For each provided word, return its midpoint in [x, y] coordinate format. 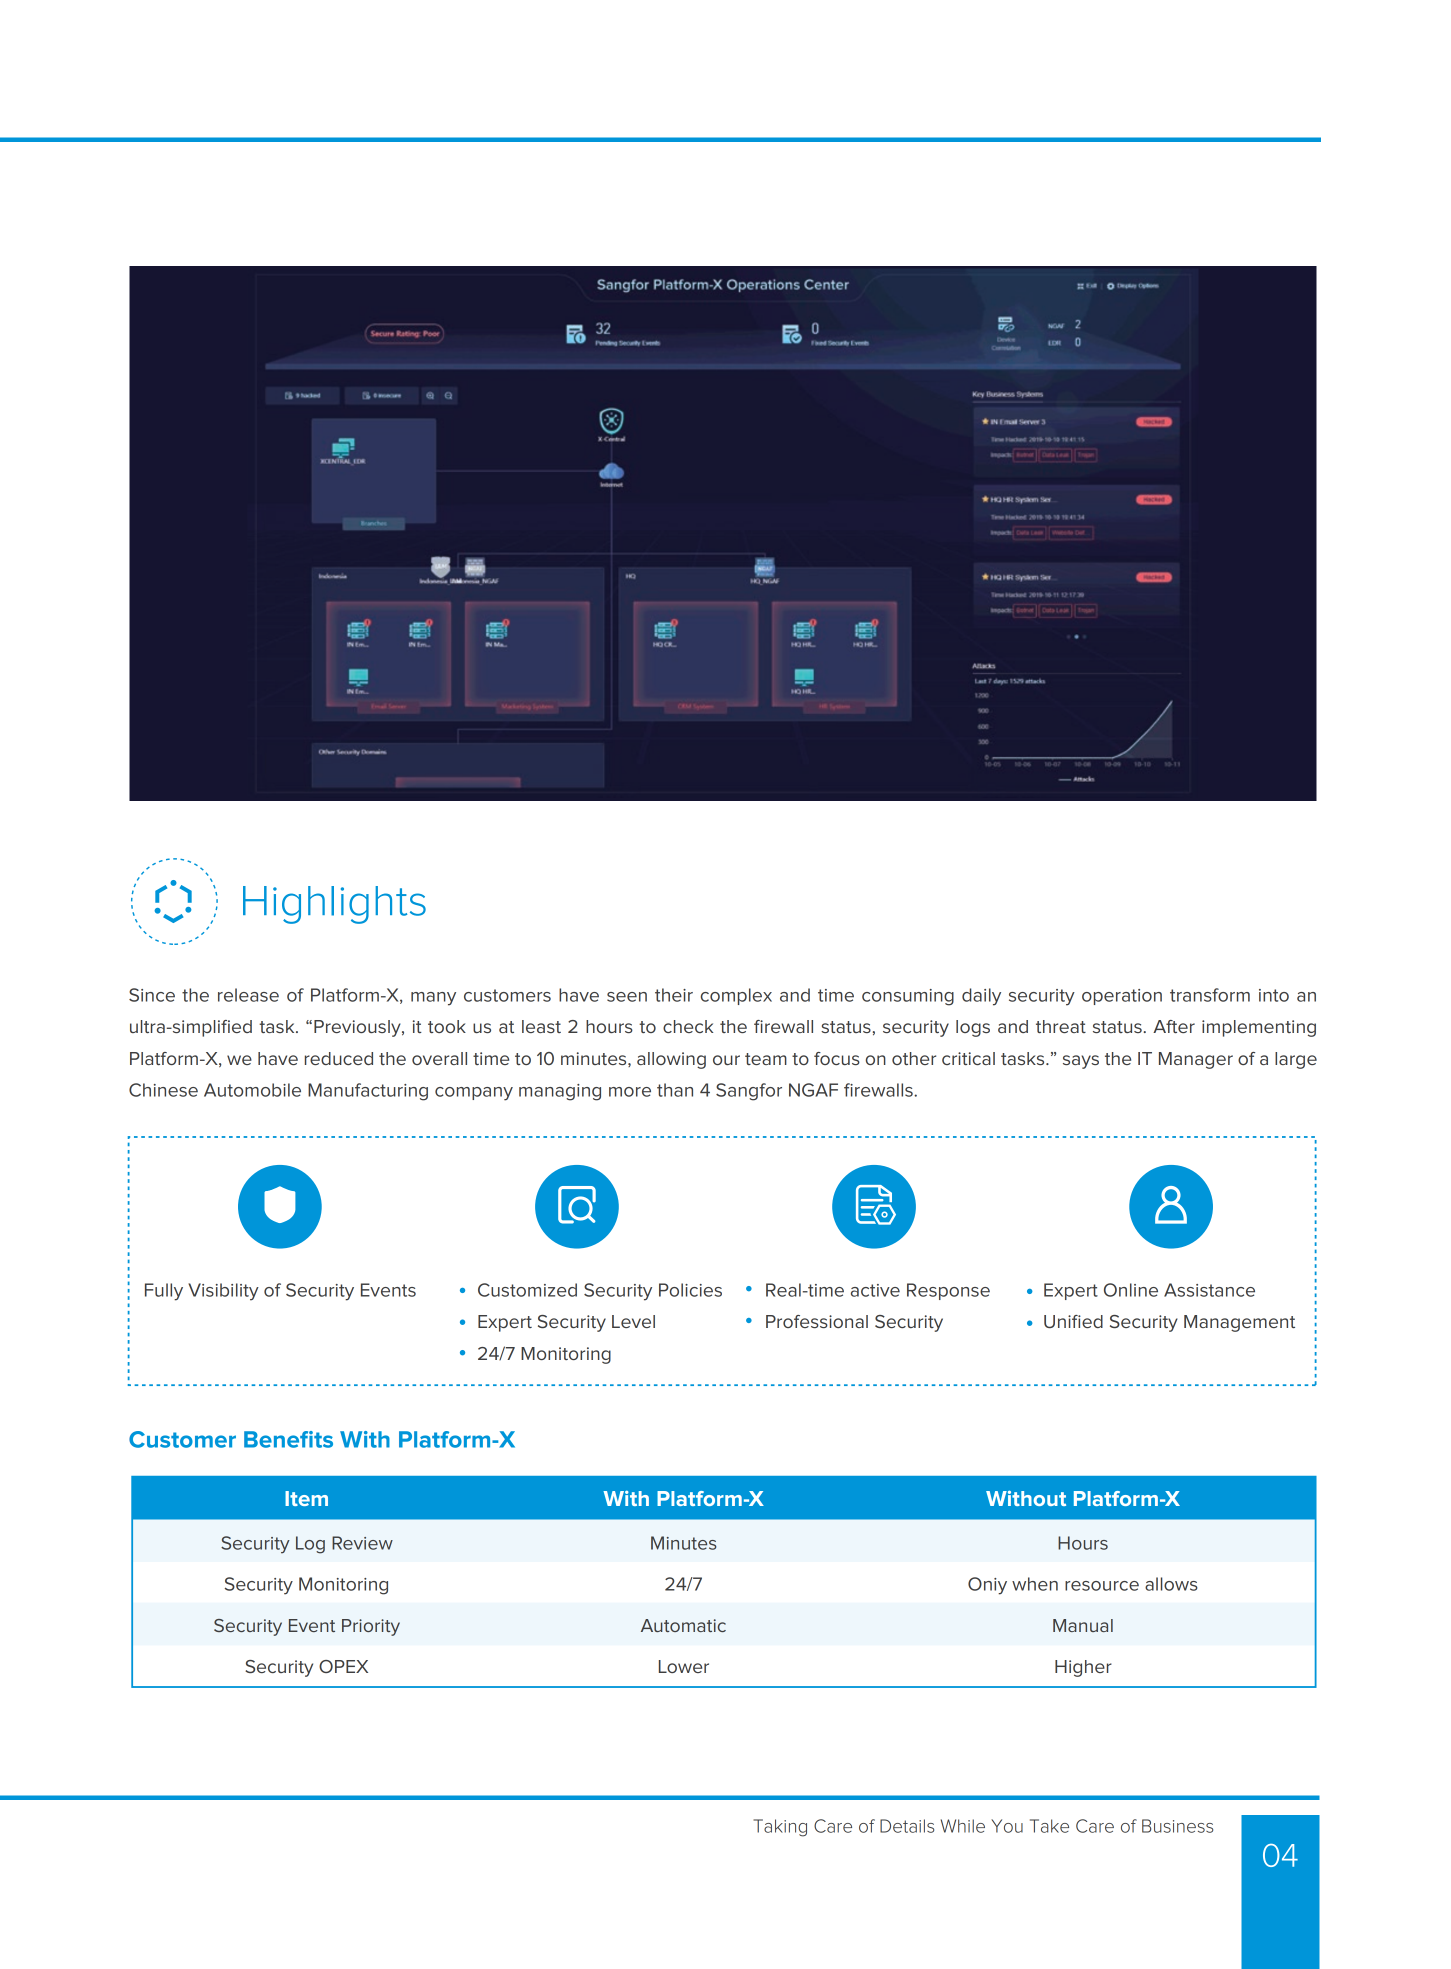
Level [633, 1321]
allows [1171, 1584]
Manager [1196, 1060]
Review [362, 1543]
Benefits [288, 1439]
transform [1210, 995]
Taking [780, 1828]
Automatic [683, 1625]
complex [736, 996]
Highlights [334, 905]
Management [1239, 1323]
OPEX [343, 1666]
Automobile [252, 1090]
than [675, 1090]
